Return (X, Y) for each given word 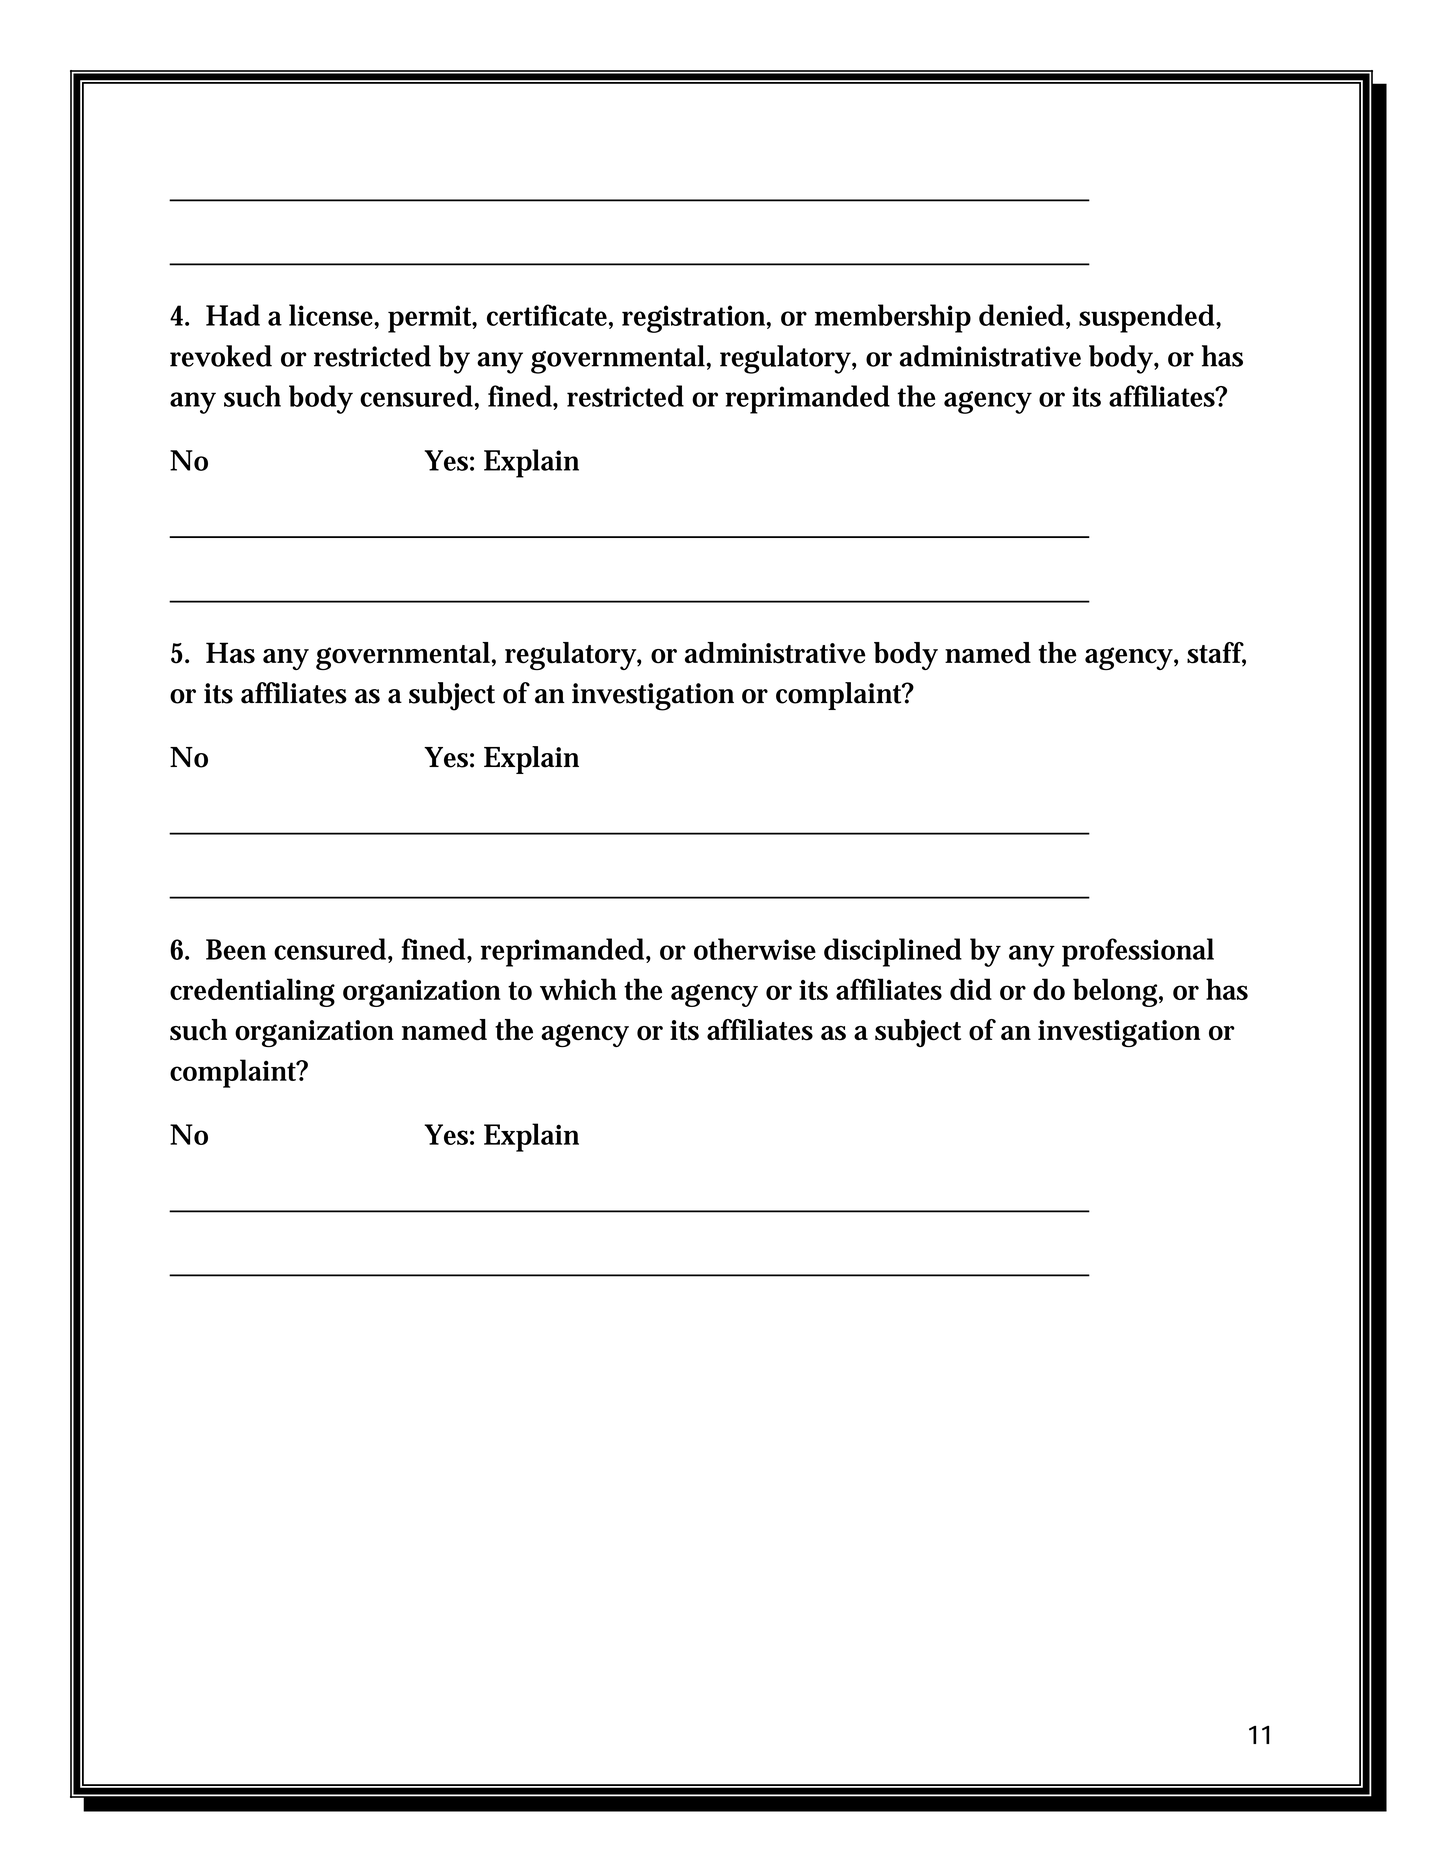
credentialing (252, 992)
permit (430, 319)
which (578, 989)
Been (236, 949)
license (331, 315)
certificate (547, 315)
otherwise (755, 949)
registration (693, 319)
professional (1138, 952)
